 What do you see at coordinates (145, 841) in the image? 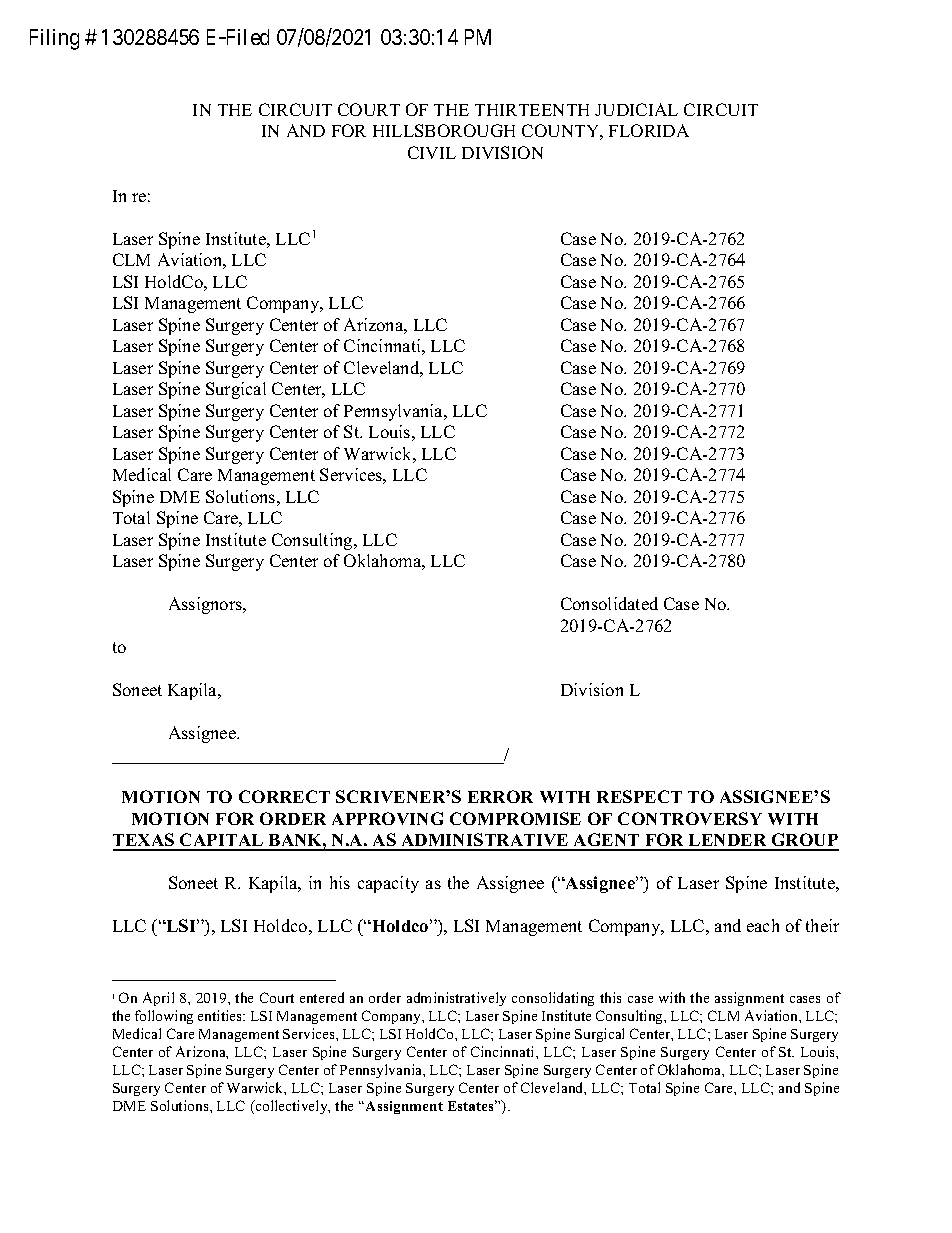
I see `TEXAS` at bounding box center [145, 841].
